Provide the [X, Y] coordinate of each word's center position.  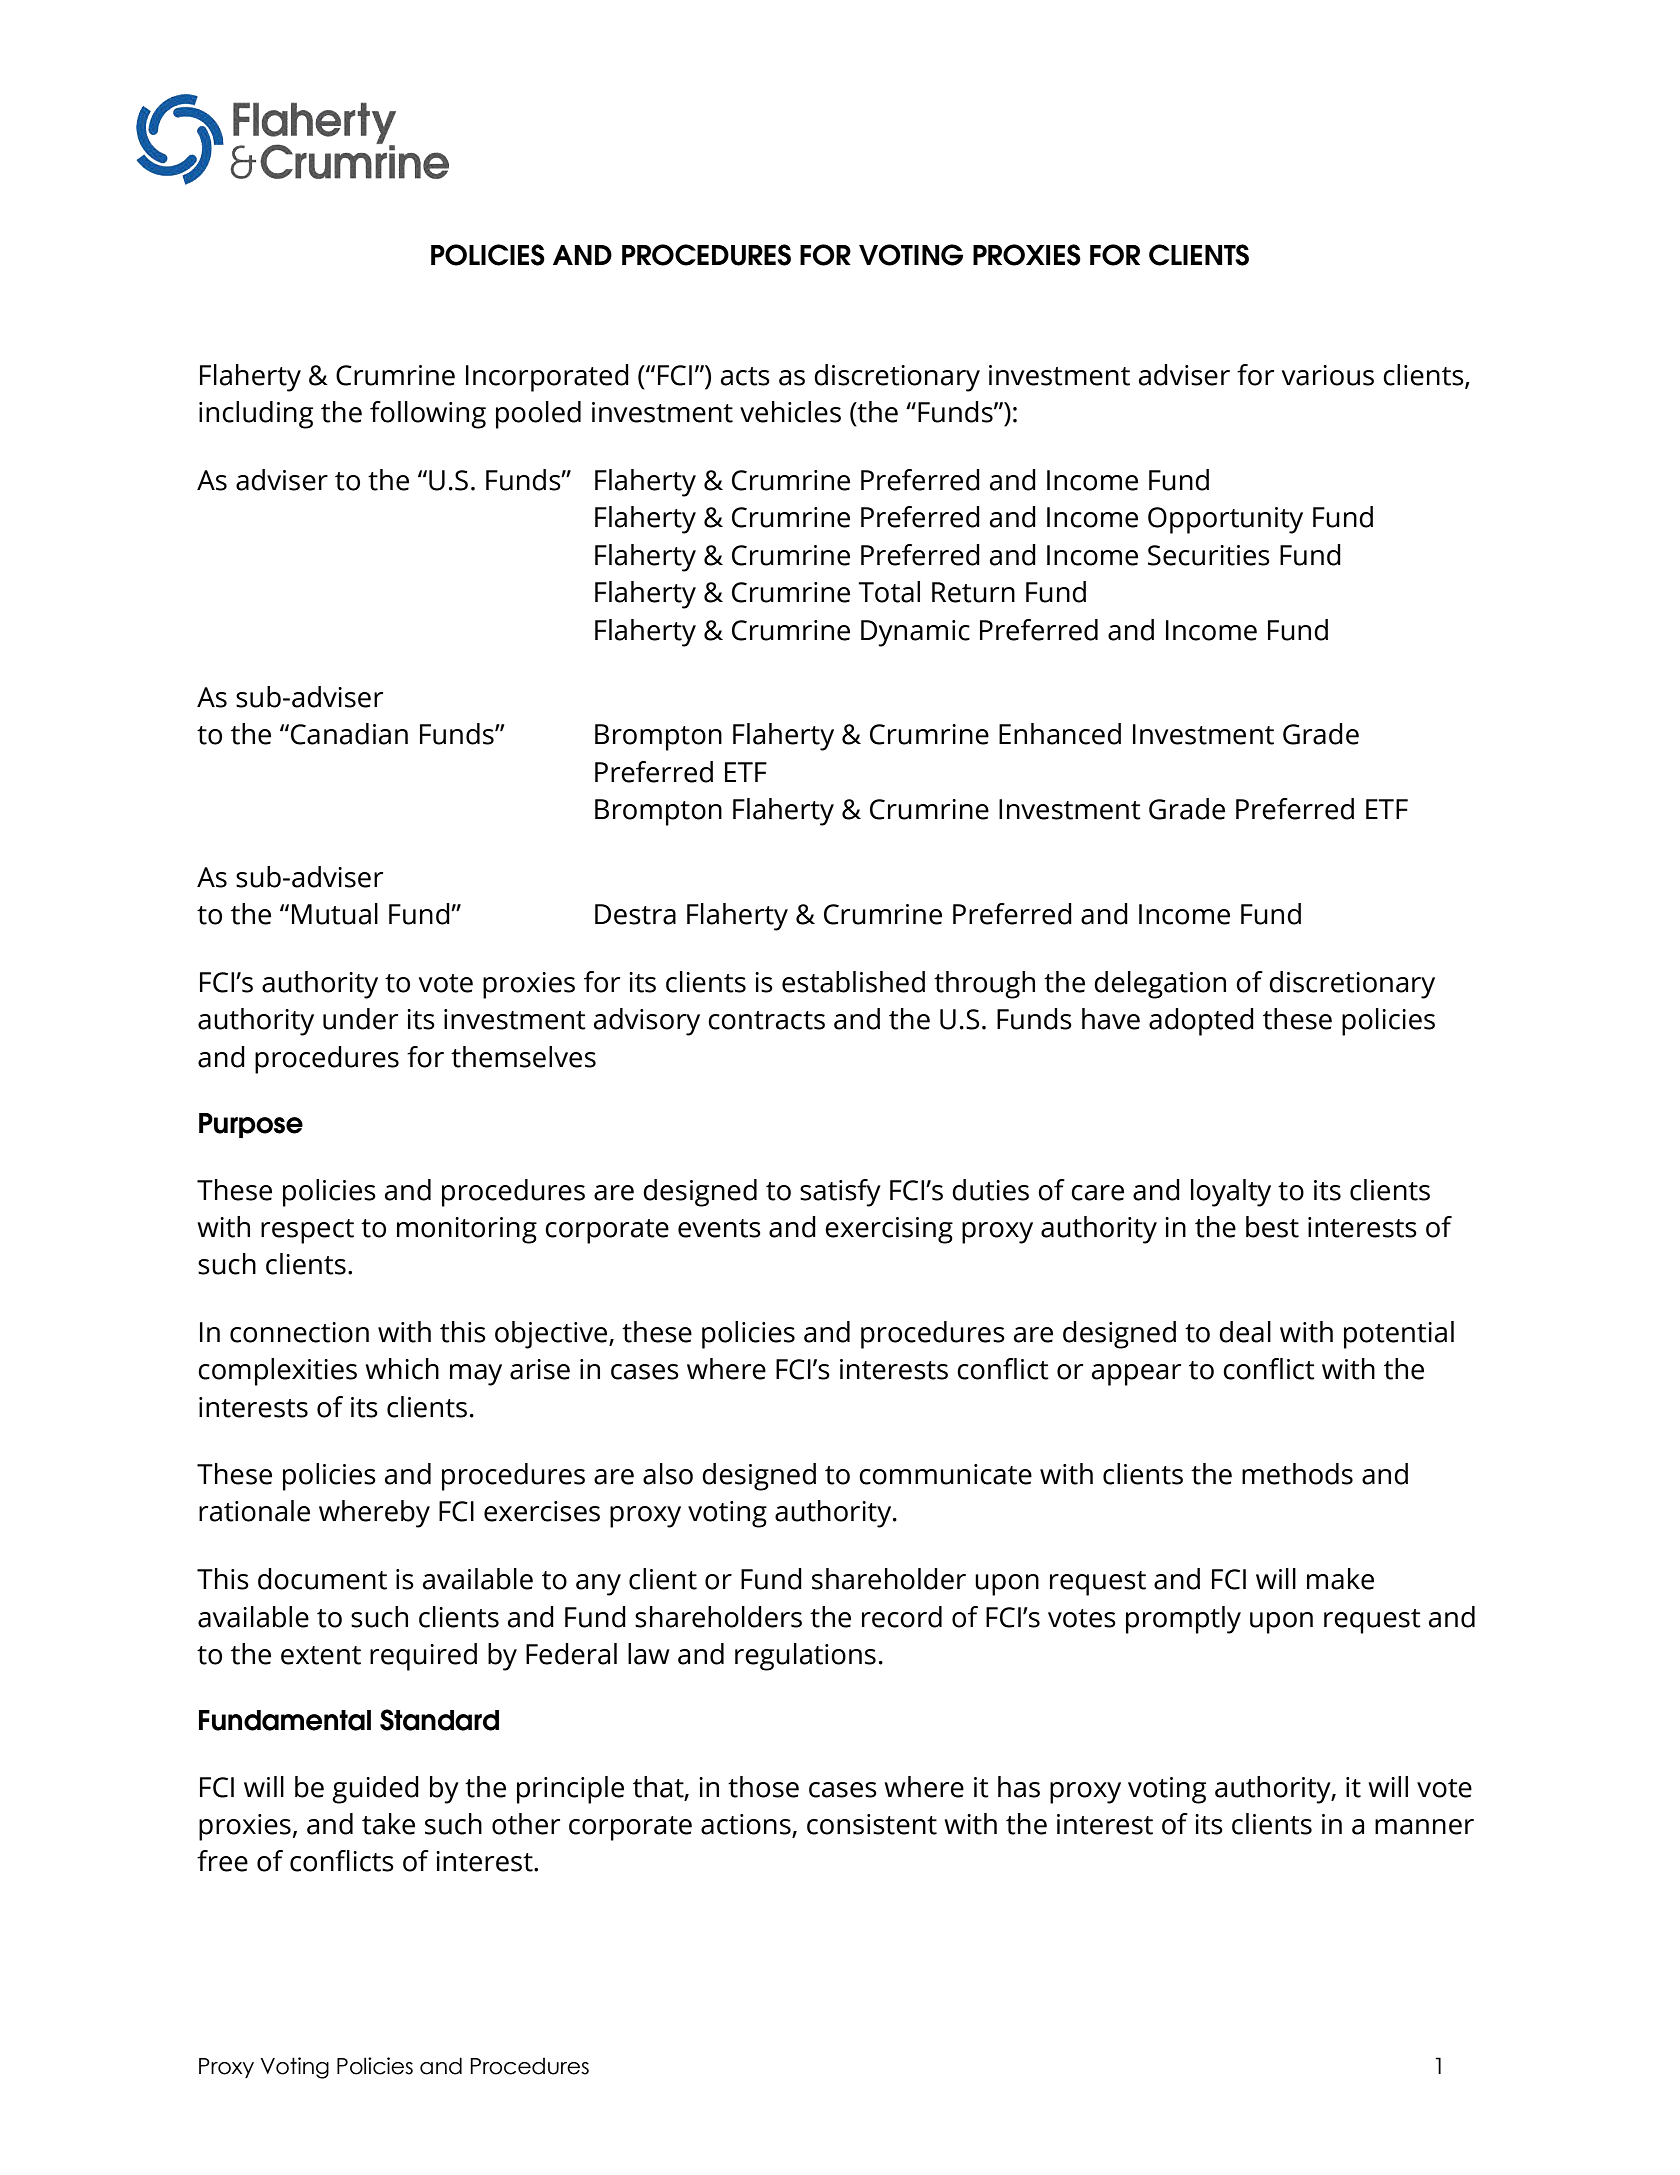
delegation [1160, 985]
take [388, 1824]
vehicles [790, 412]
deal [1245, 1332]
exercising [889, 1230]
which [402, 1369]
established [853, 982]
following [428, 415]
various [1328, 375]
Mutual [335, 914]
